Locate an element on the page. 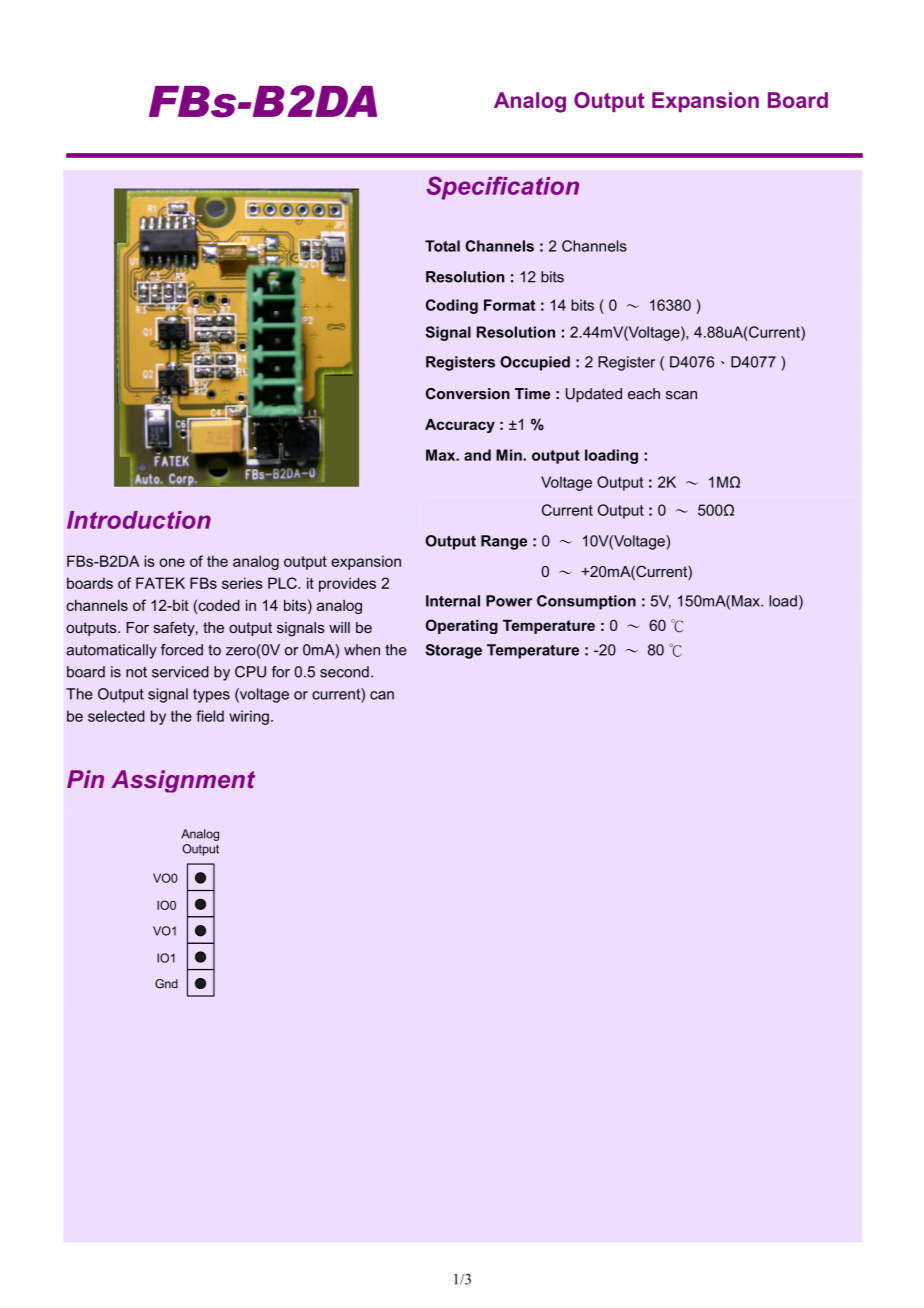 The image size is (924, 1308). one is located at coordinates (172, 562).
